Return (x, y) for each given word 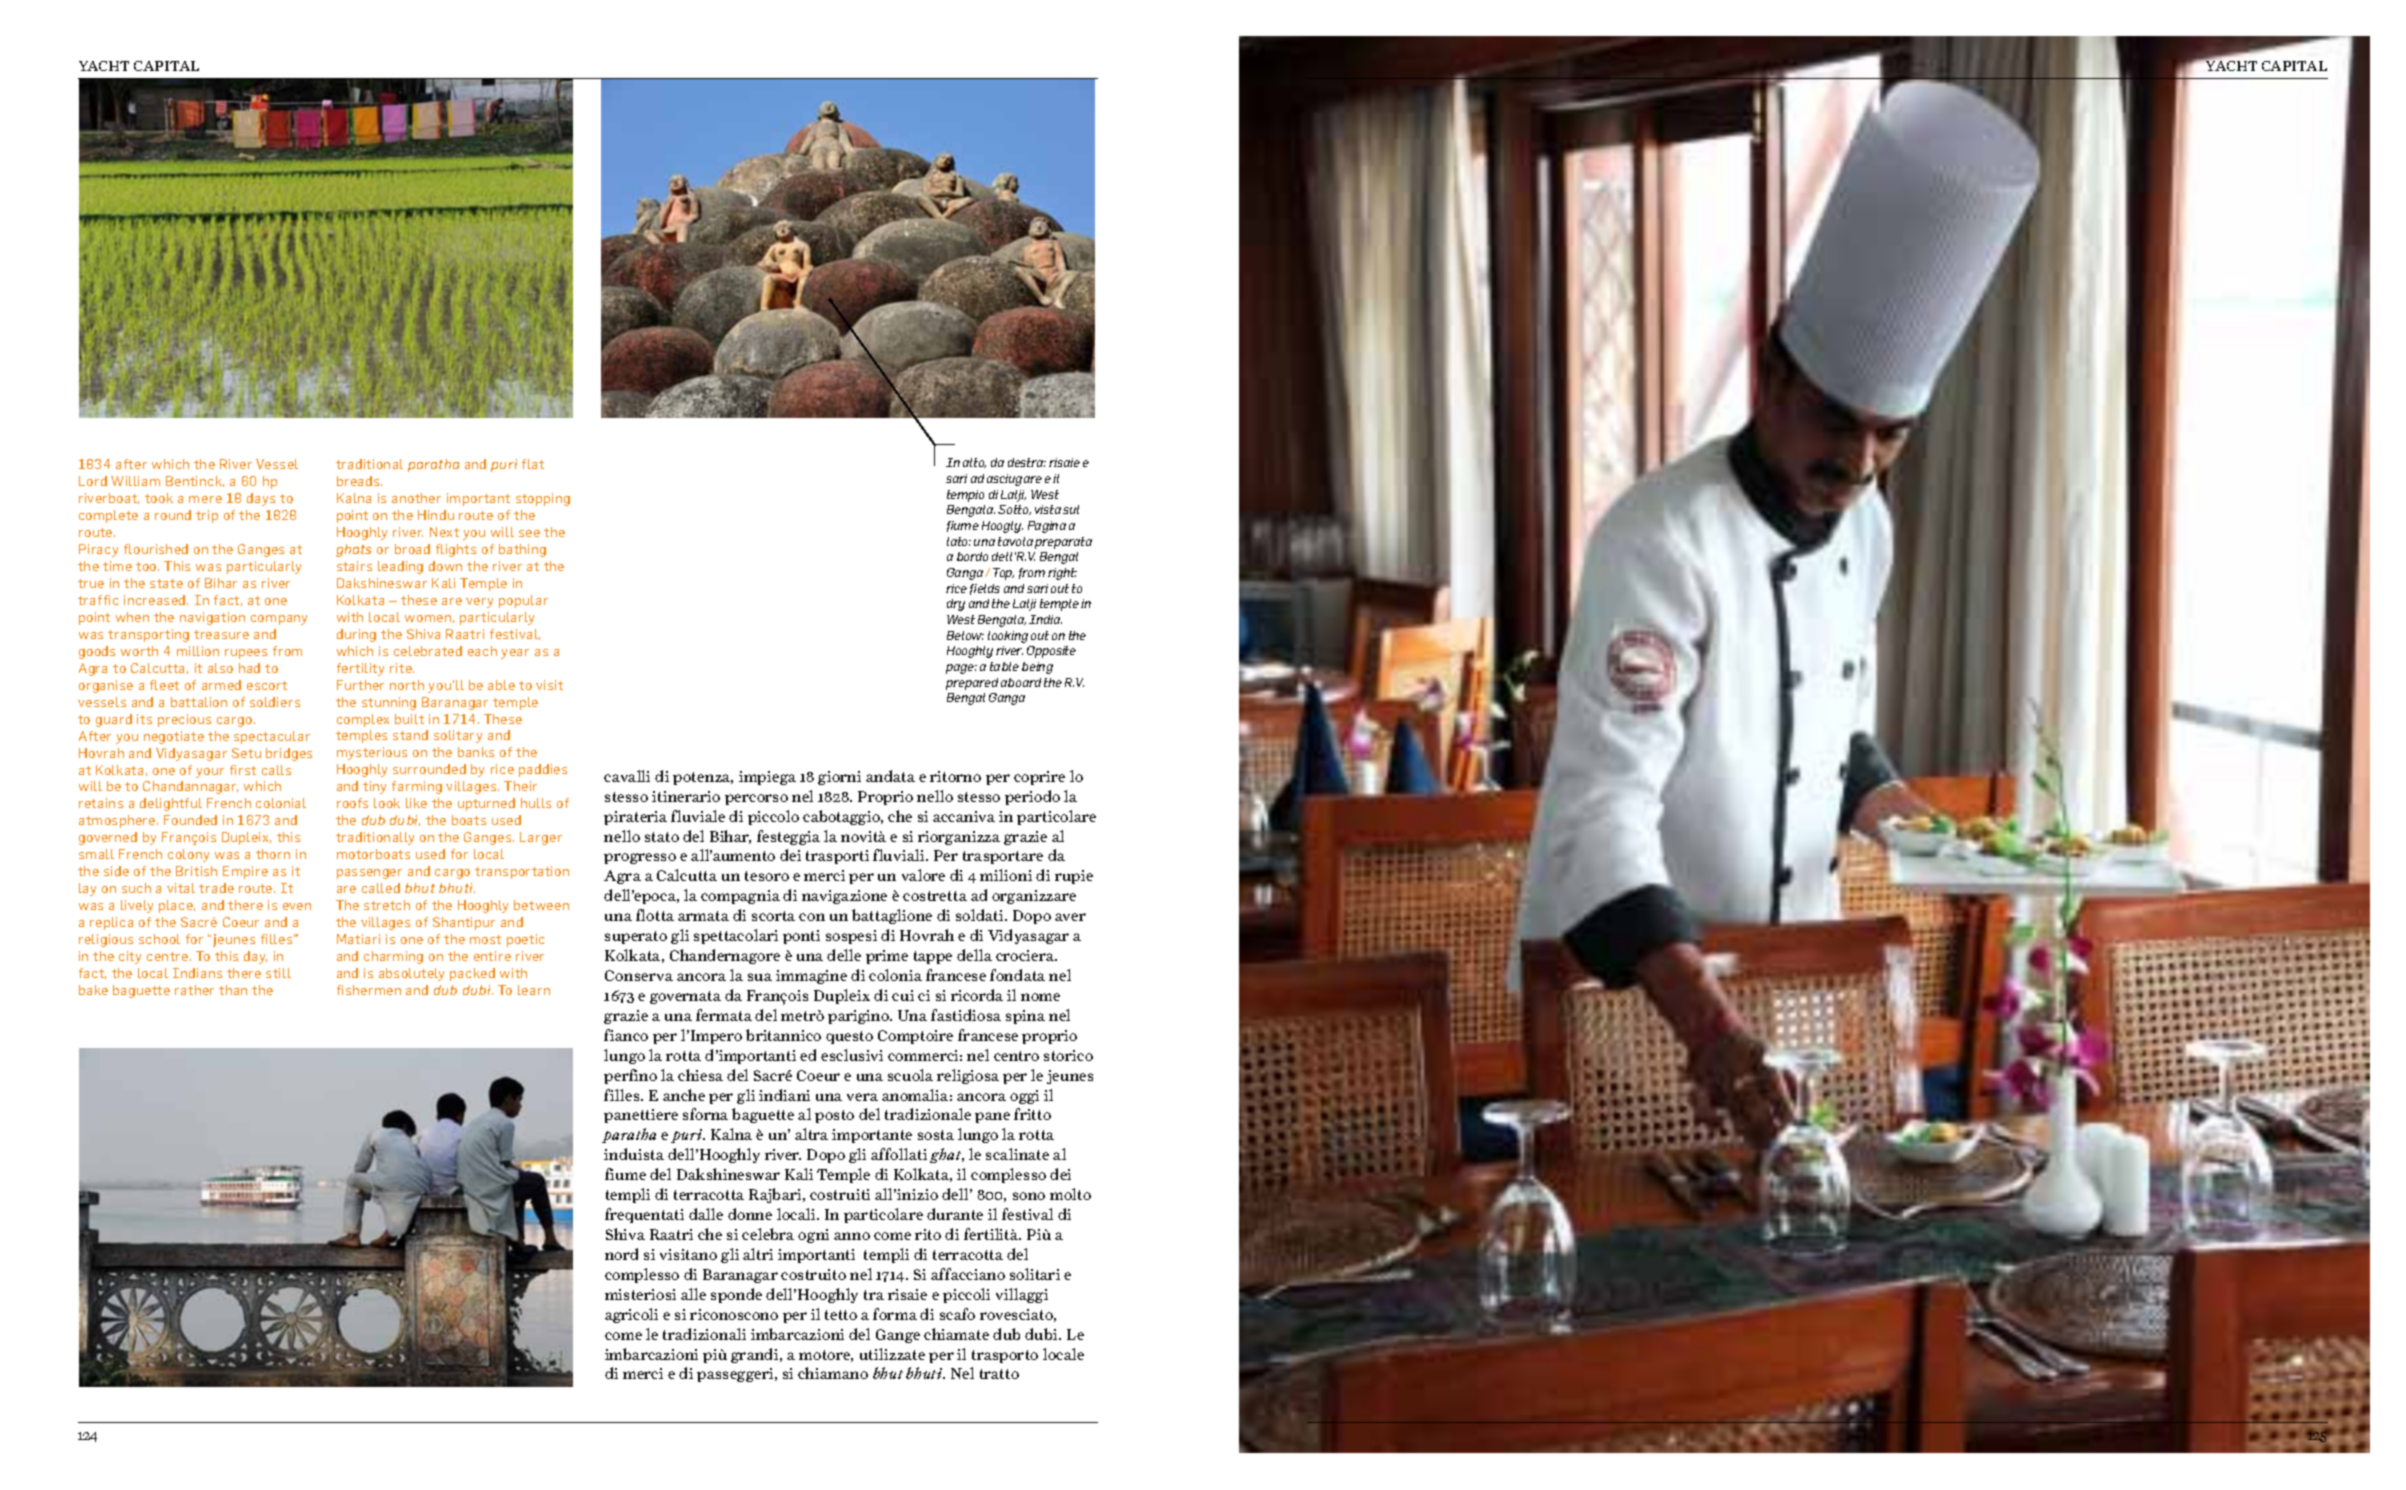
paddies (543, 770)
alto (974, 463)
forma (895, 1314)
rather (194, 990)
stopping (543, 499)
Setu (246, 753)
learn (534, 990)
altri (758, 1254)
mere (205, 499)
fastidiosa (966, 1015)
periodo (1032, 797)
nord (621, 1254)
